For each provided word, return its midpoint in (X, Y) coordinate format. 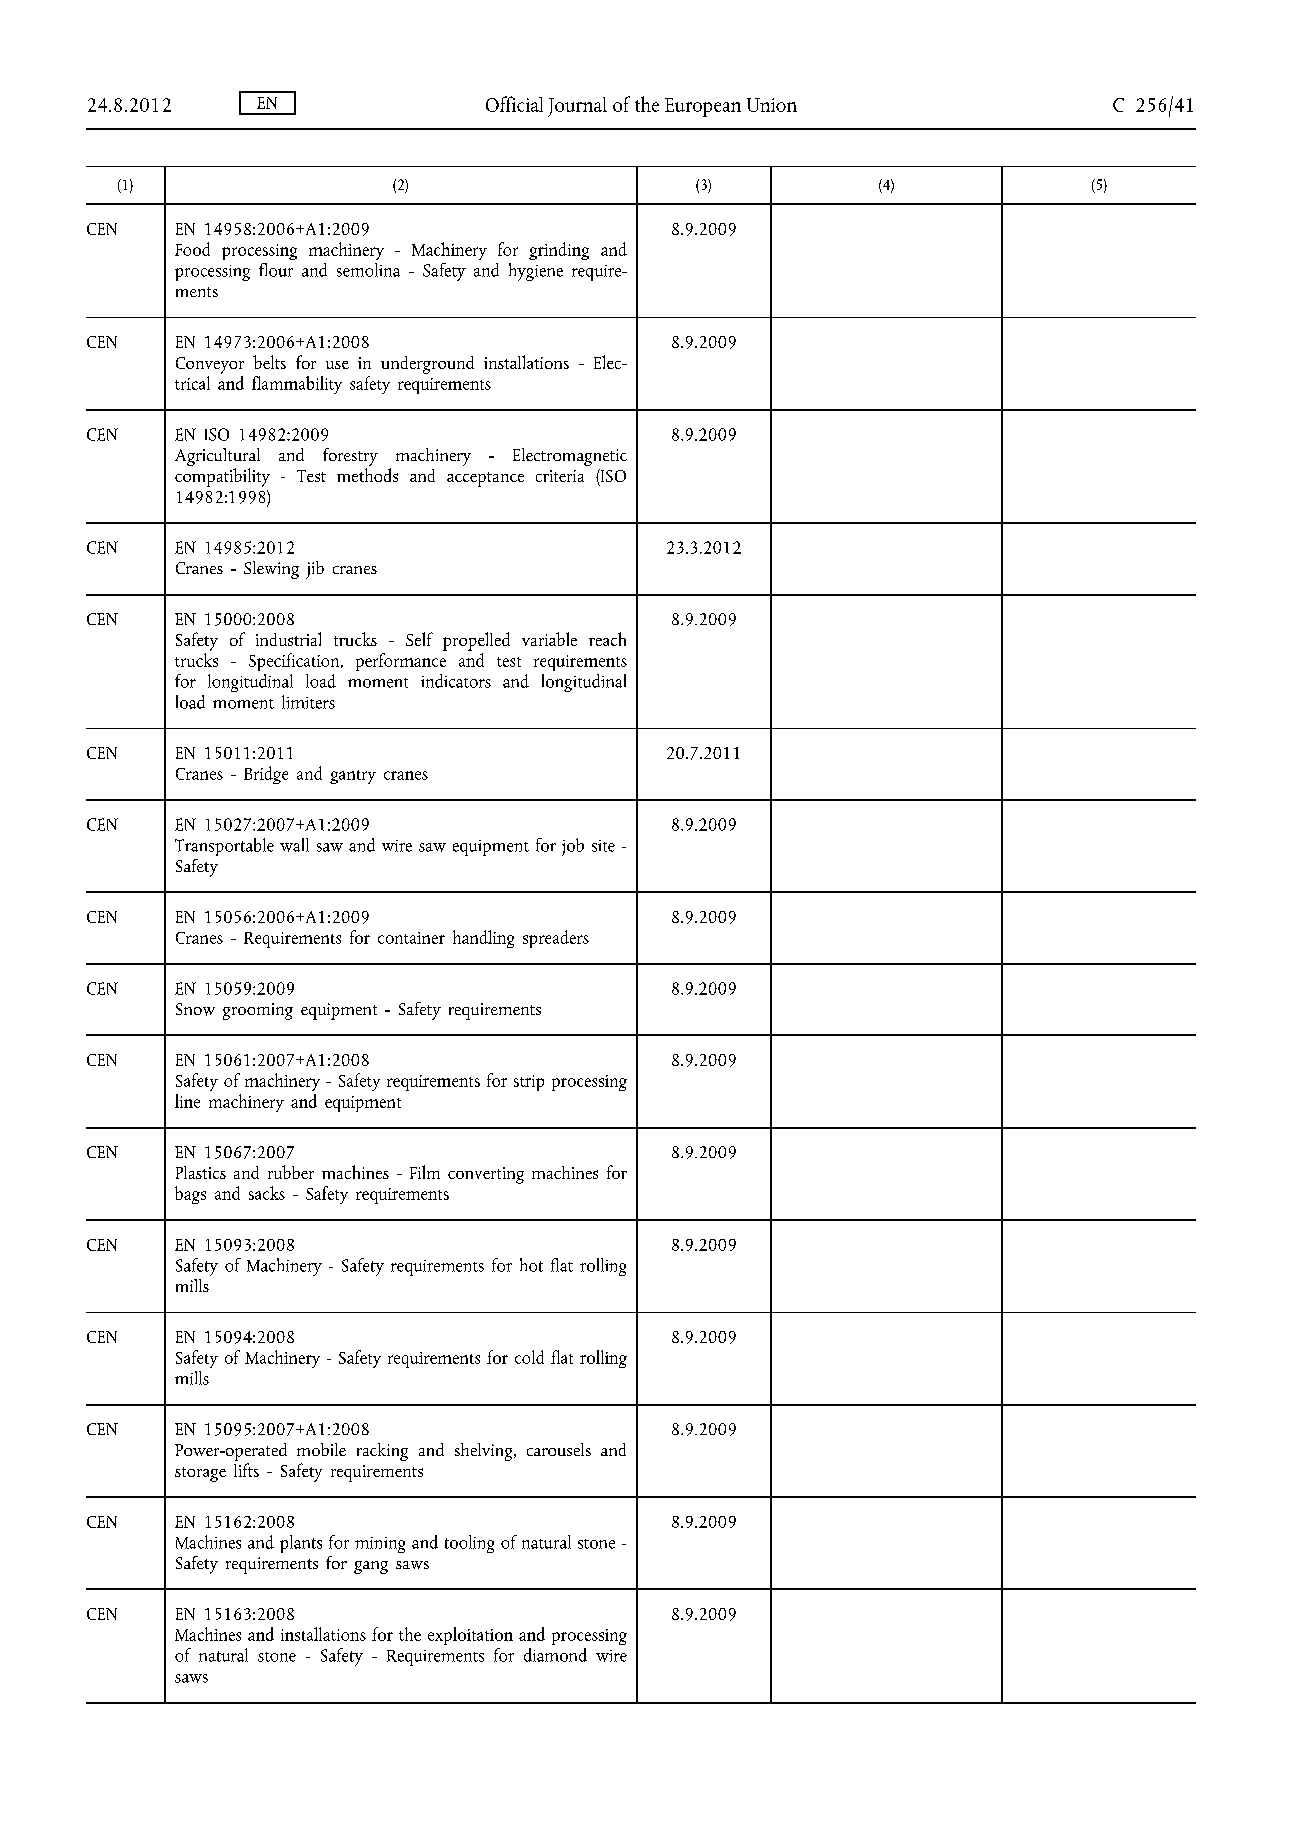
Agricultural (217, 457)
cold (529, 1357)
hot (531, 1265)
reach (607, 639)
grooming (258, 1011)
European (703, 107)
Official (514, 104)
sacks (267, 1193)
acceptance (485, 479)
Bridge (266, 775)
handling (483, 939)
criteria (560, 476)
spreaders (556, 939)
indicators (456, 681)
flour (276, 270)
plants (301, 1544)
